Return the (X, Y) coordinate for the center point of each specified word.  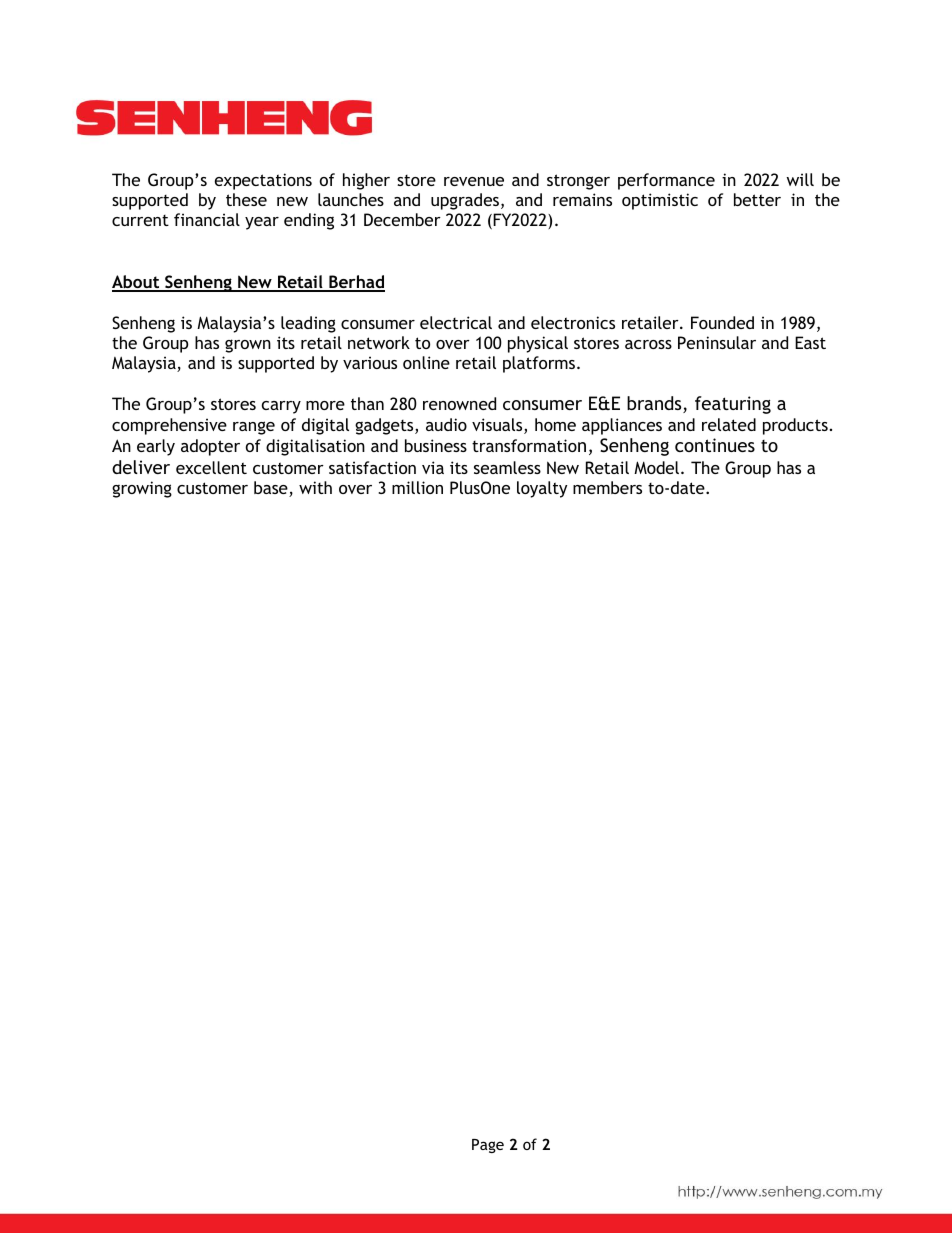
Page (488, 1146)
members (607, 487)
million (417, 487)
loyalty (542, 489)
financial (207, 219)
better (757, 199)
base (272, 489)
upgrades (466, 201)
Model (658, 467)
